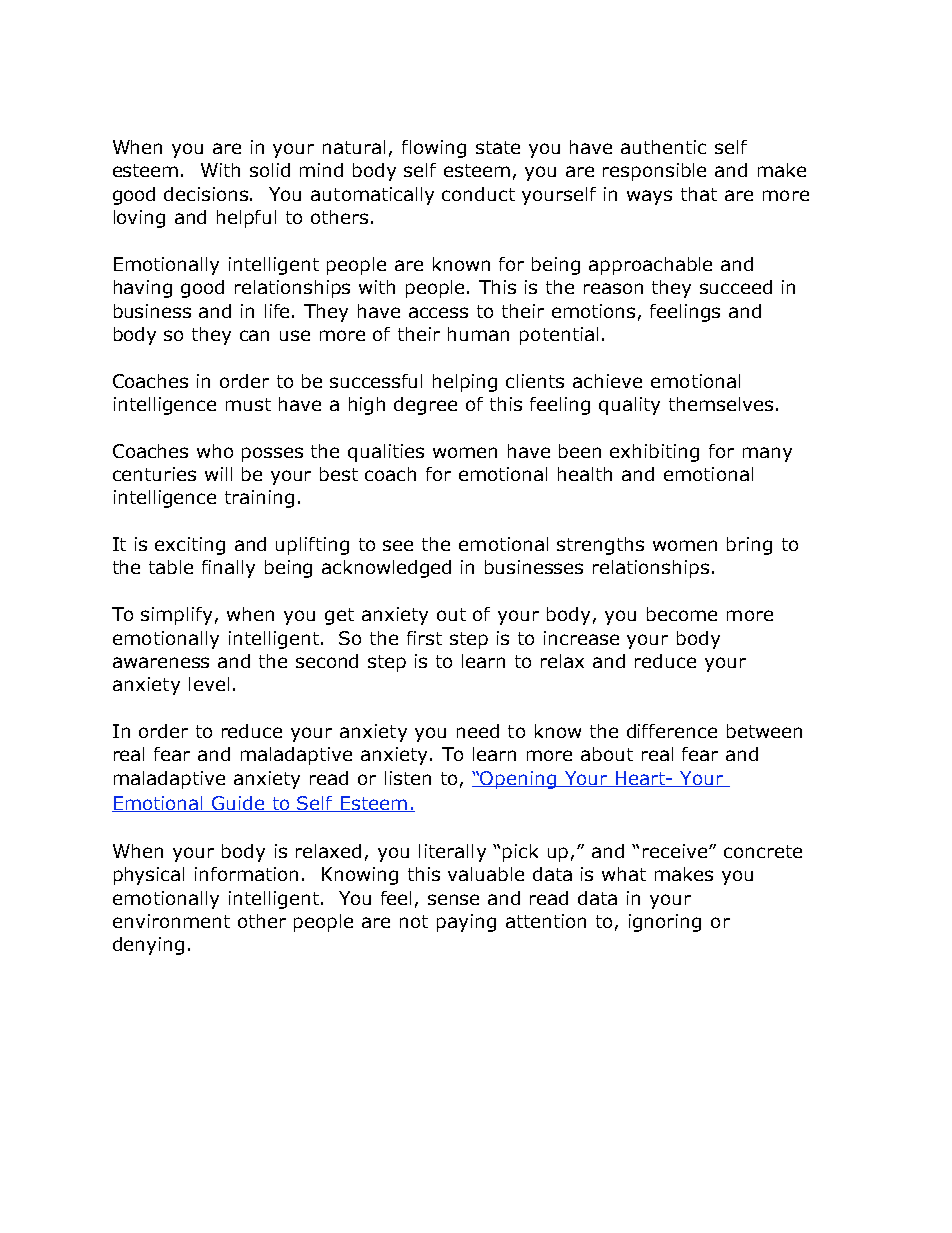 The image size is (952, 1233). I want to click on ignoring, so click(665, 923).
